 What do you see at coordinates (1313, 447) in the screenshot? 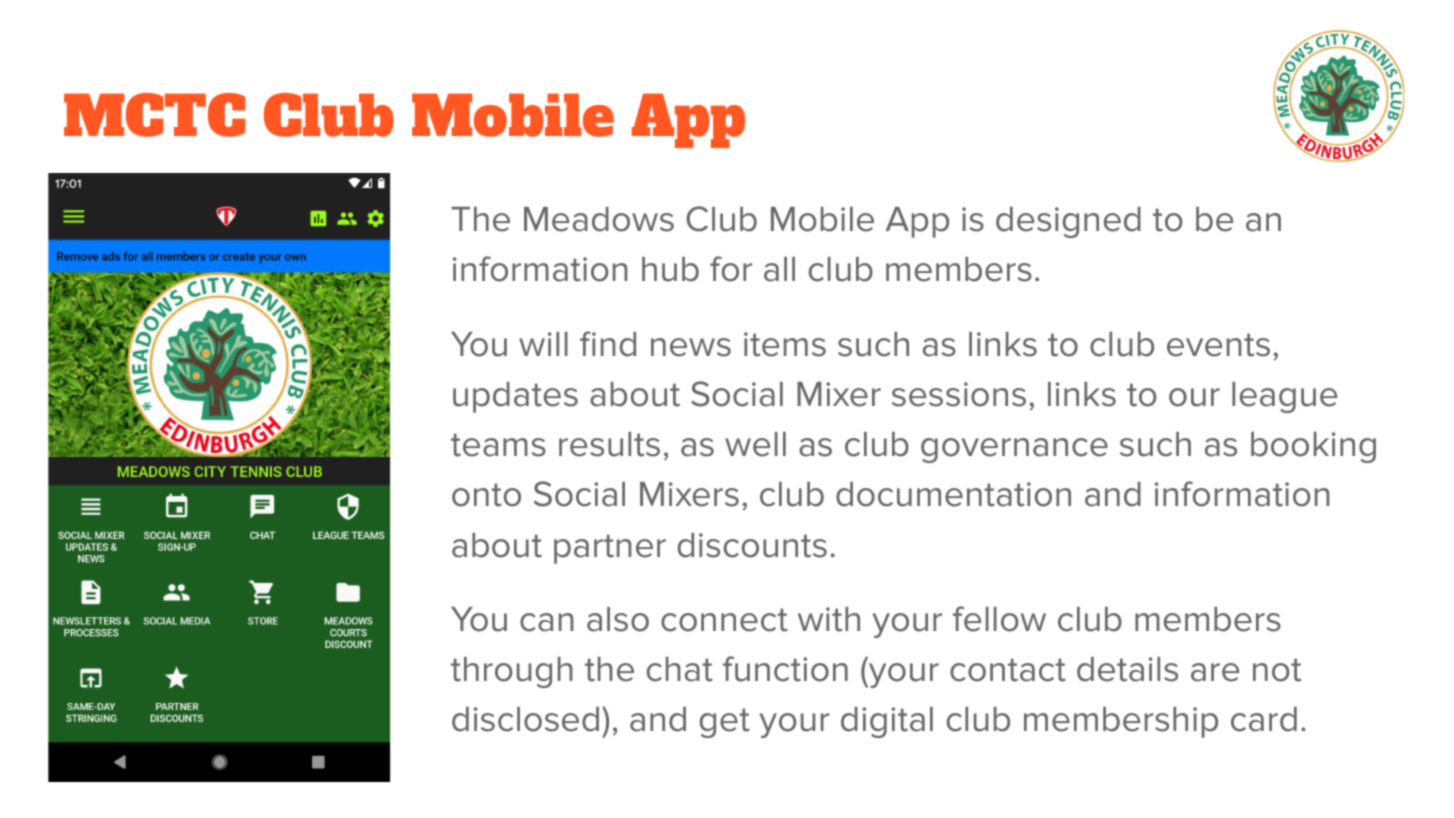
I see `booking` at bounding box center [1313, 447].
